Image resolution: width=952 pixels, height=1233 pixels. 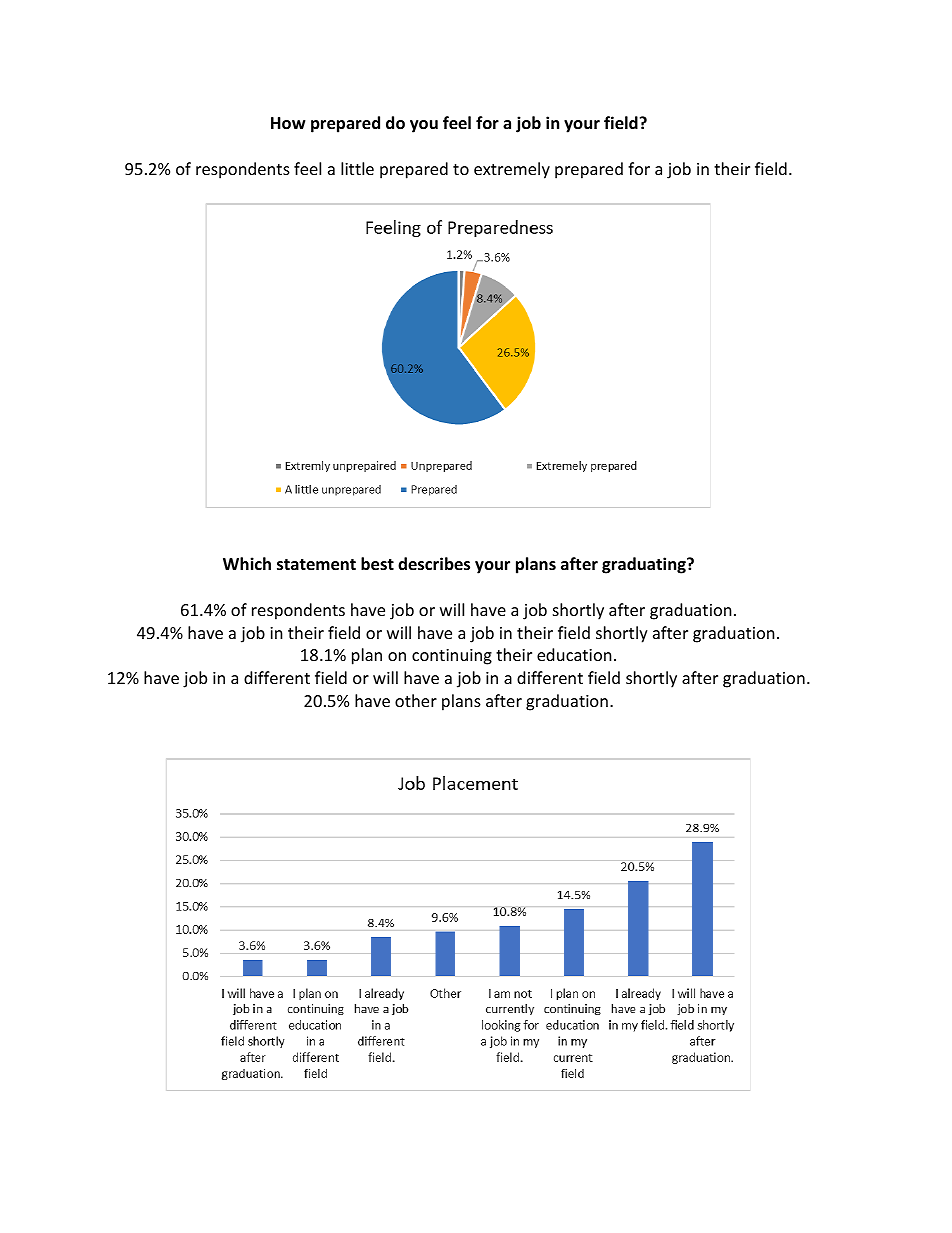 I want to click on other, so click(x=416, y=700).
